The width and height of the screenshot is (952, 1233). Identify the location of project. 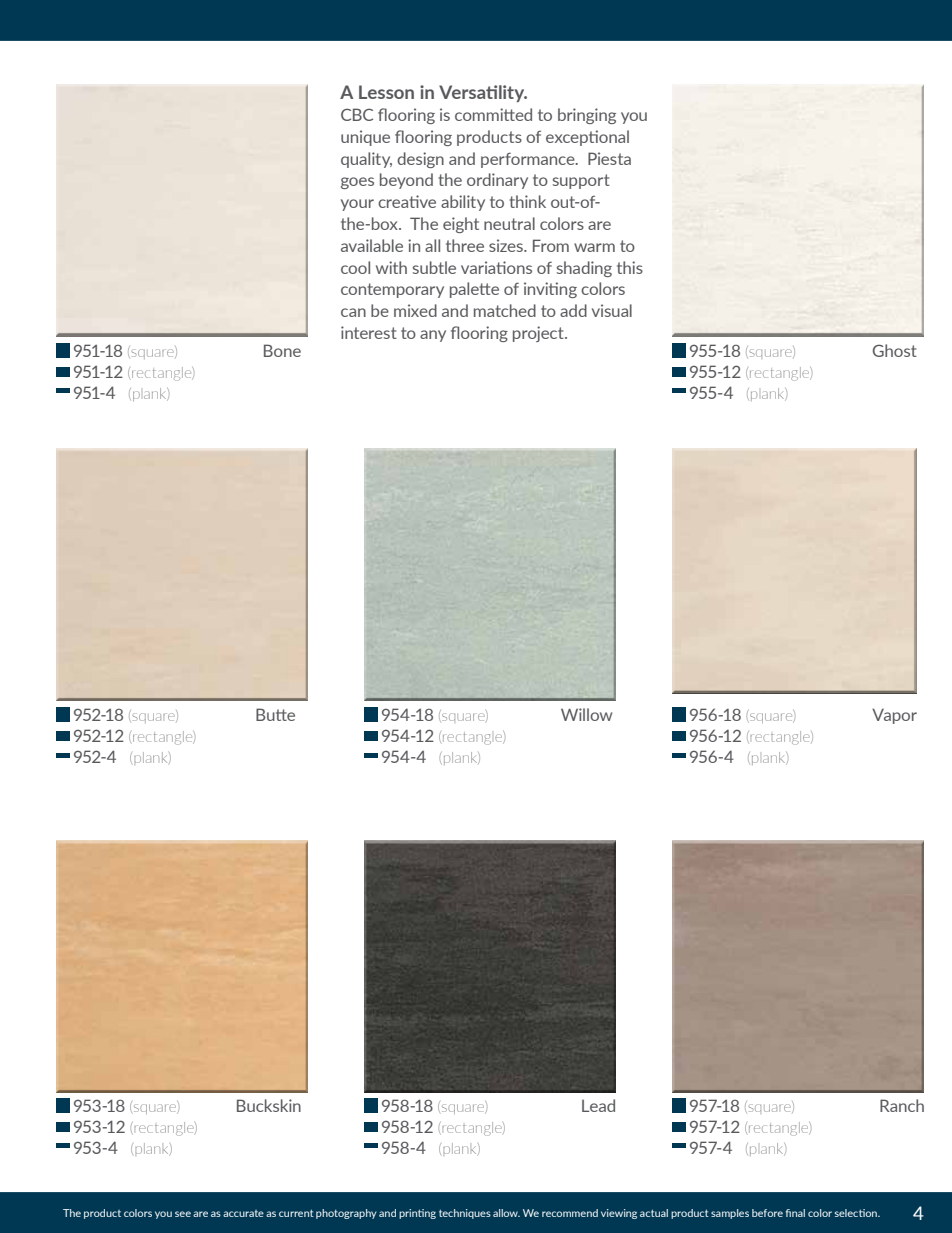
(539, 334).
